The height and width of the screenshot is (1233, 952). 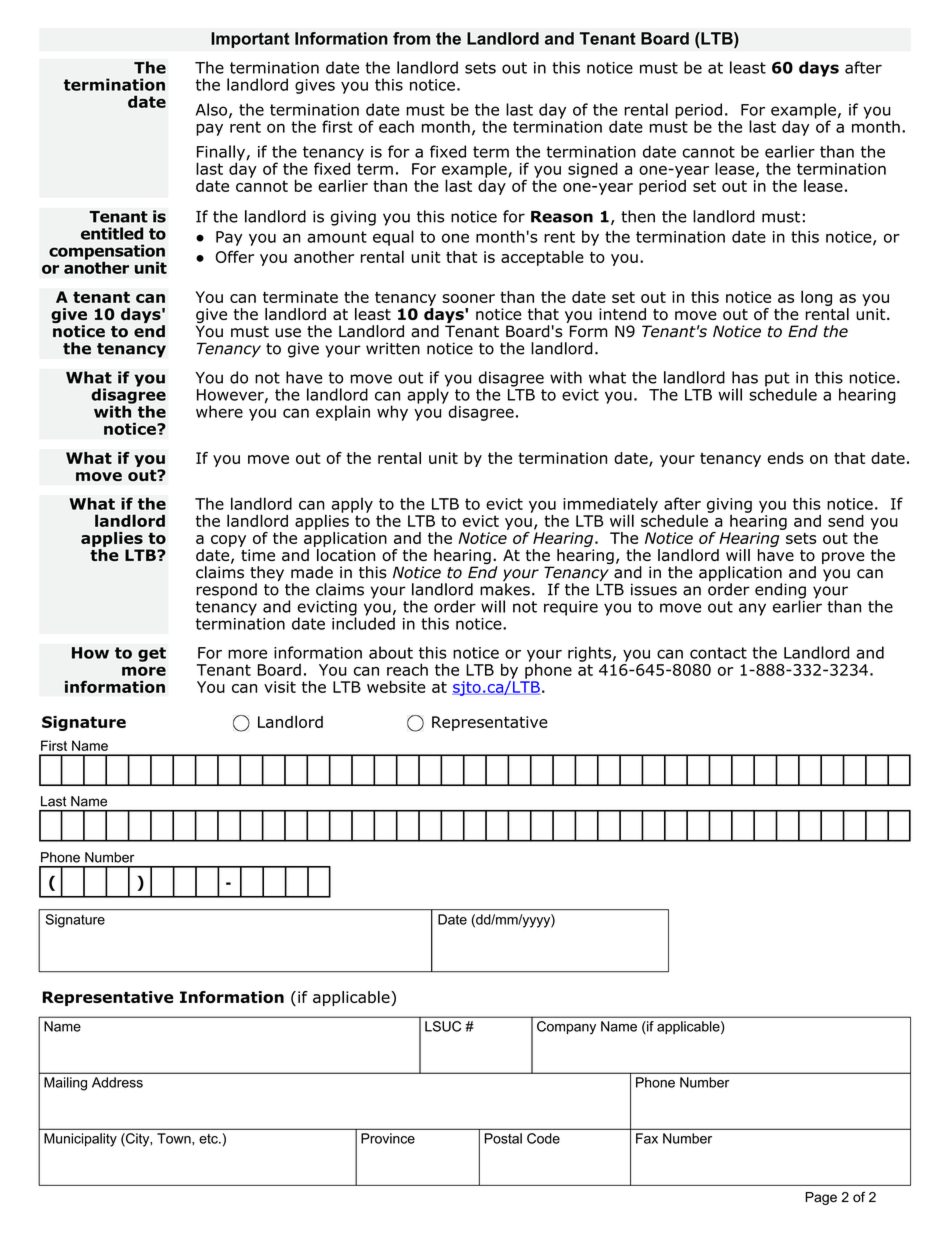 I want to click on has, so click(x=745, y=377).
